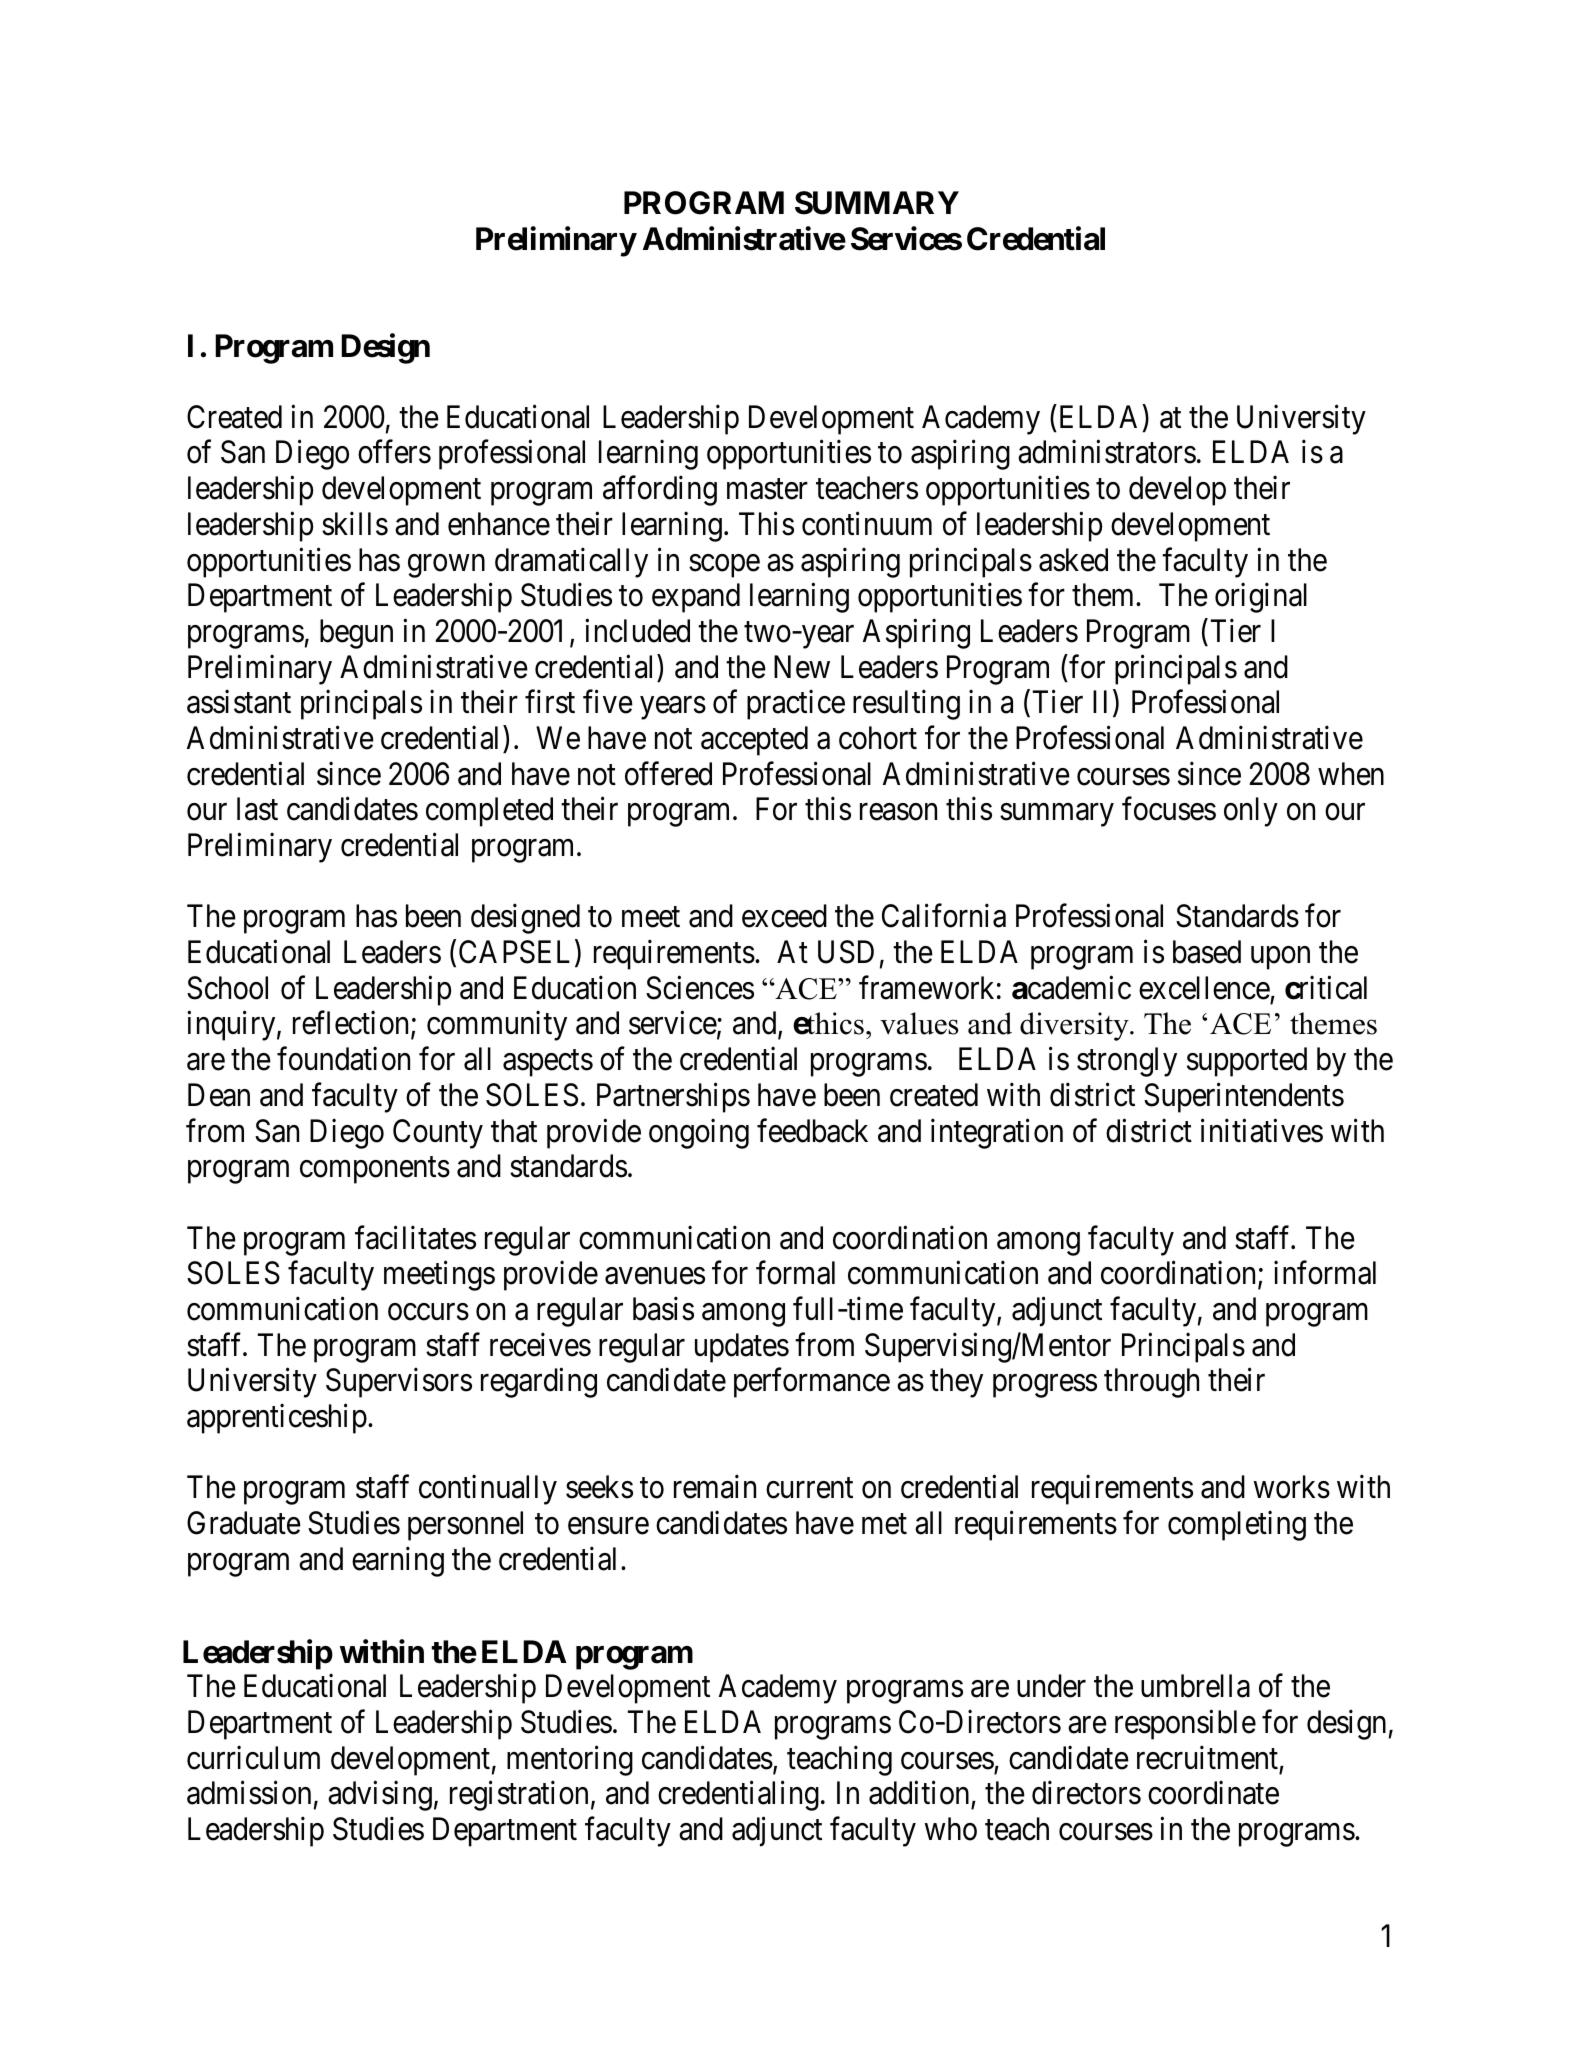  Describe the element at coordinates (812, 1130) in the image. I see `feedback` at that location.
